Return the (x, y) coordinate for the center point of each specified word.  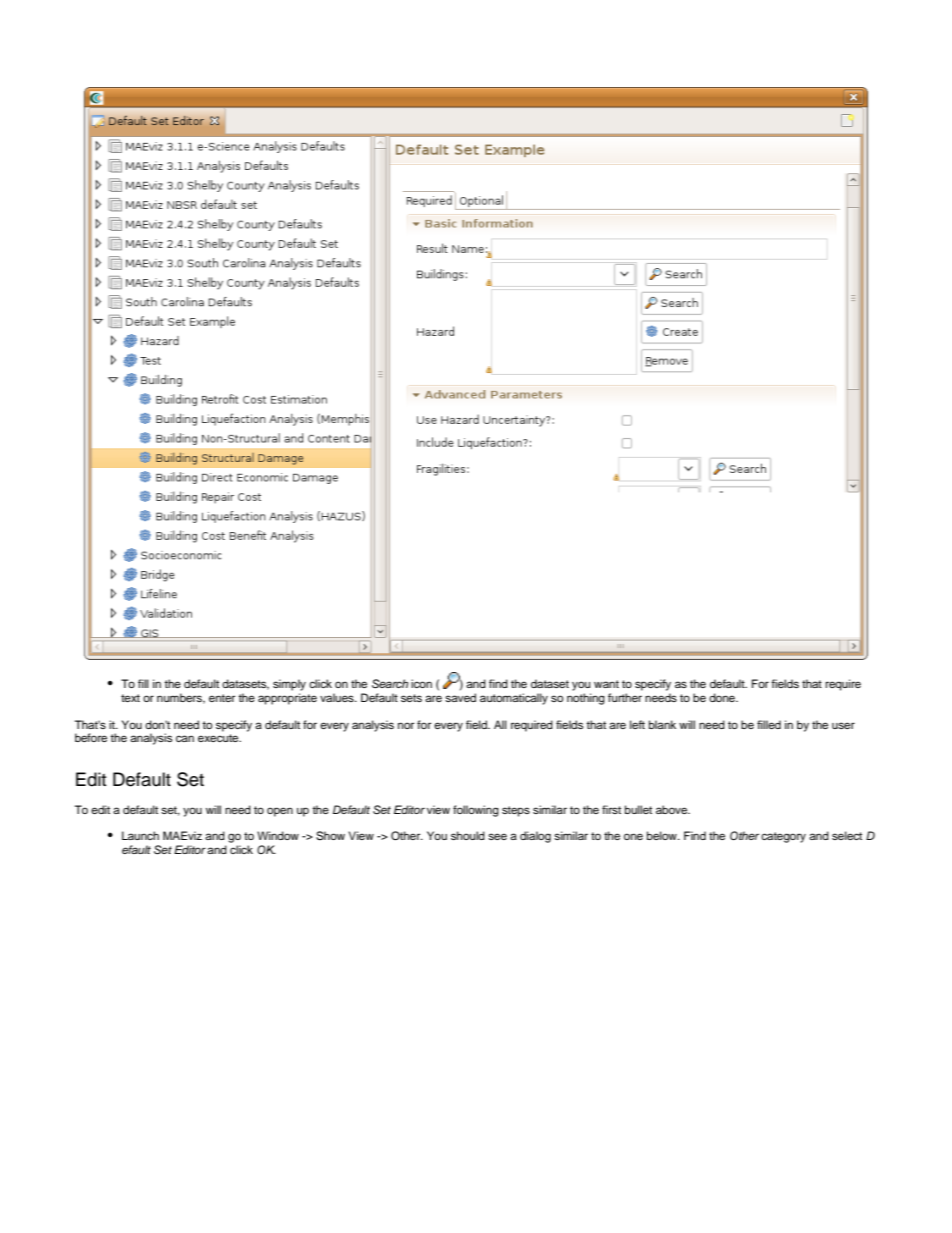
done (723, 697)
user (843, 725)
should (468, 835)
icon (421, 683)
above (673, 809)
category (783, 837)
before (91, 737)
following (476, 811)
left (637, 724)
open (280, 812)
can (185, 738)
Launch (140, 835)
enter (222, 698)
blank (662, 724)
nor (406, 725)
